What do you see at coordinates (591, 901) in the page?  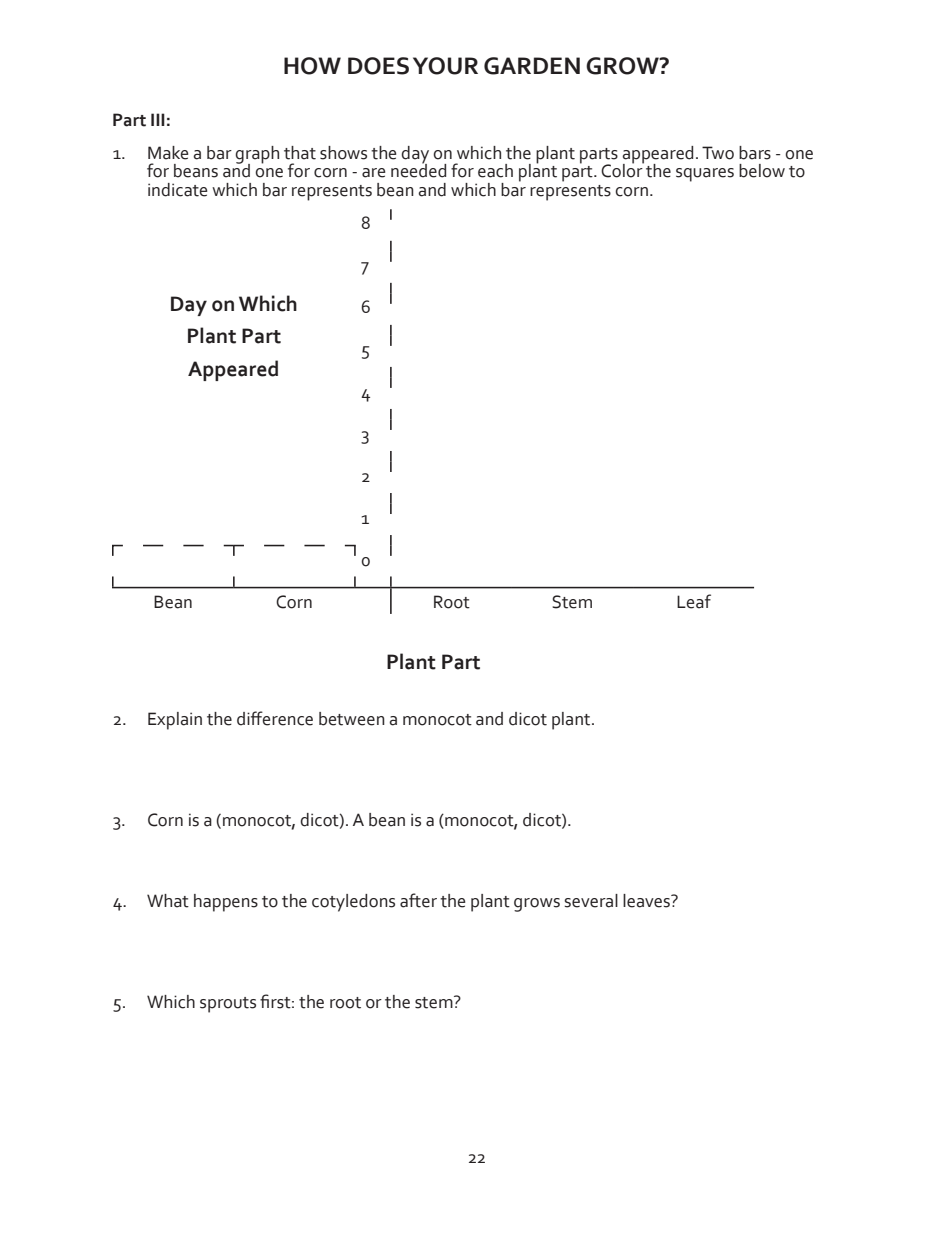 I see `several` at bounding box center [591, 901].
